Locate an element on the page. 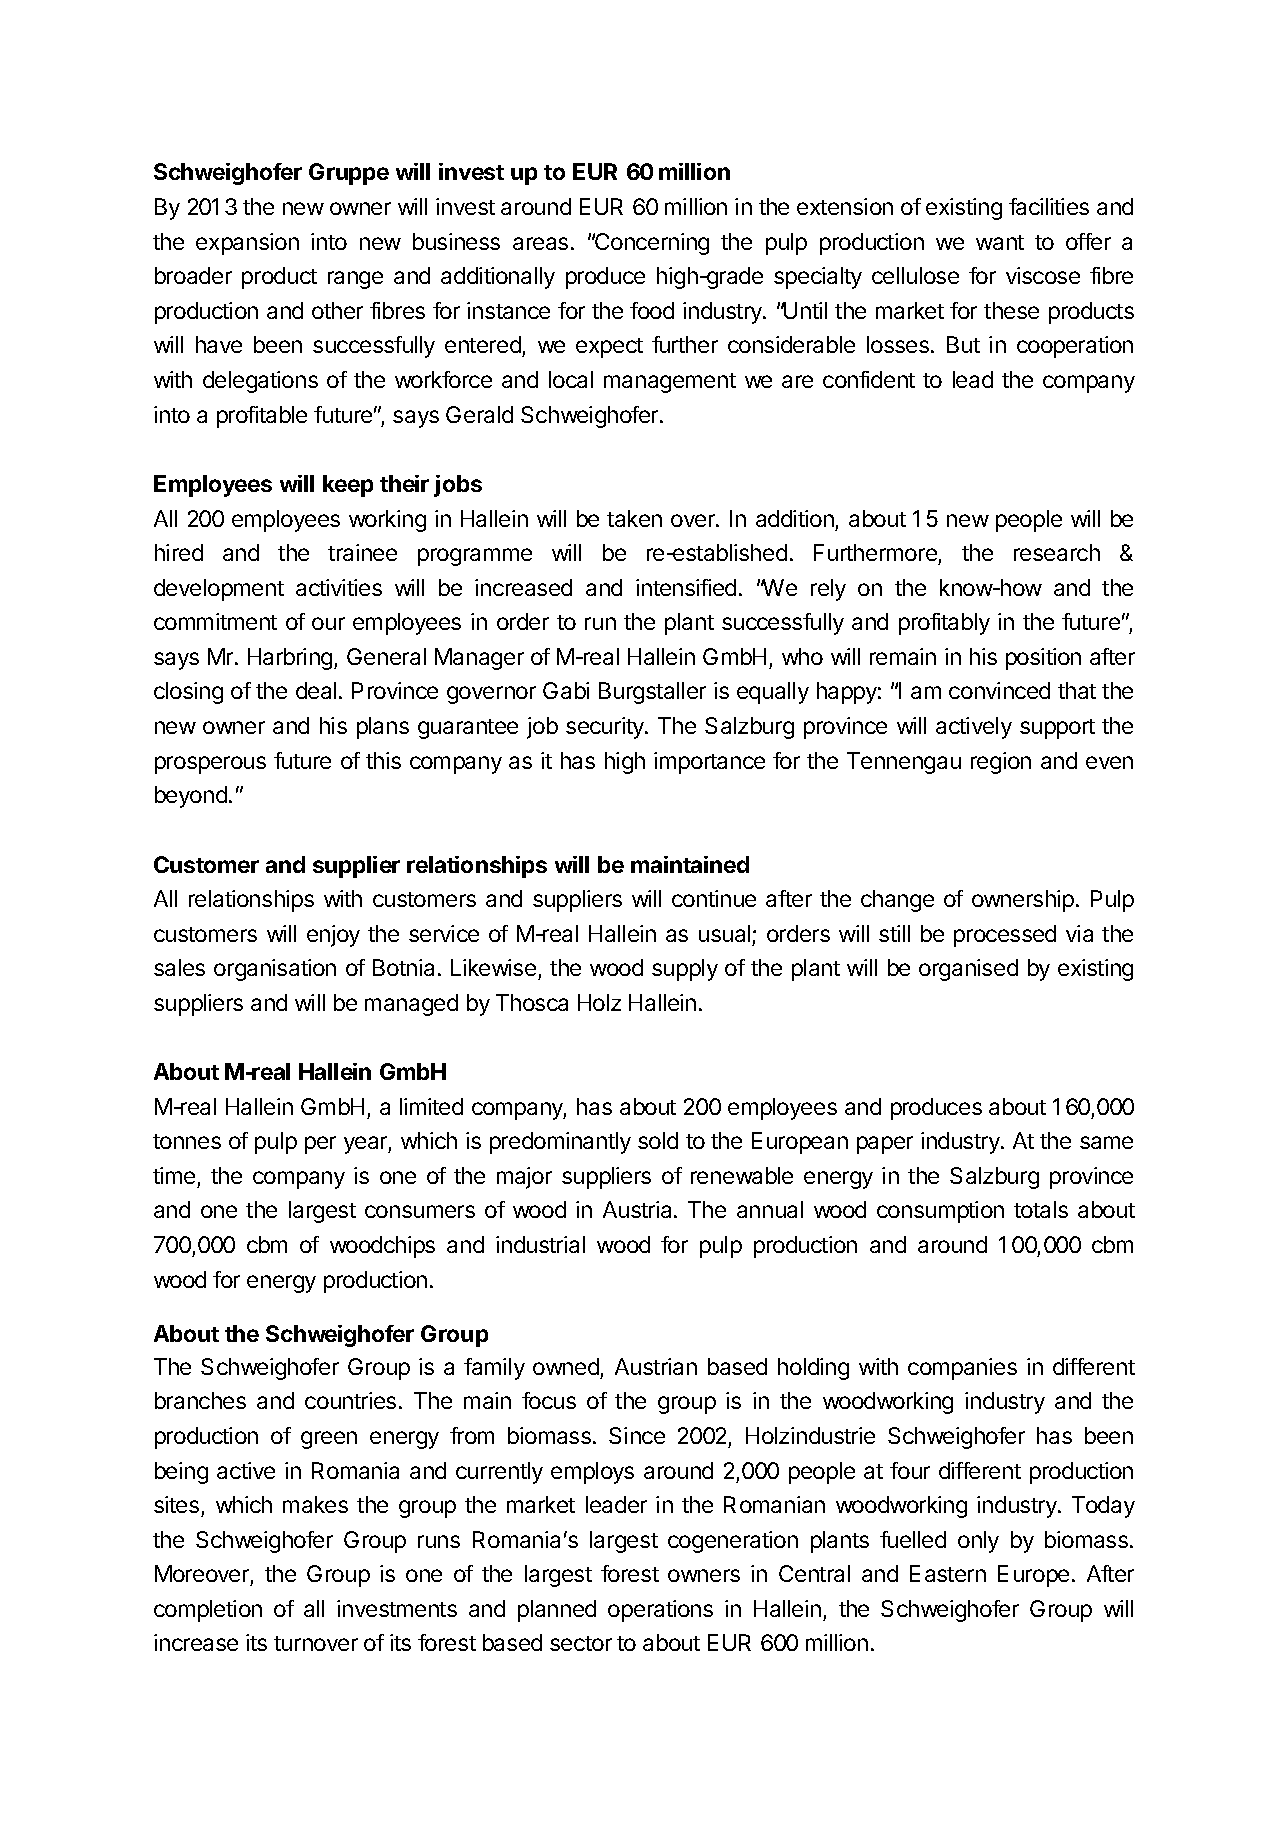 This document has height=1821, width=1287. expansion is located at coordinates (247, 244).
